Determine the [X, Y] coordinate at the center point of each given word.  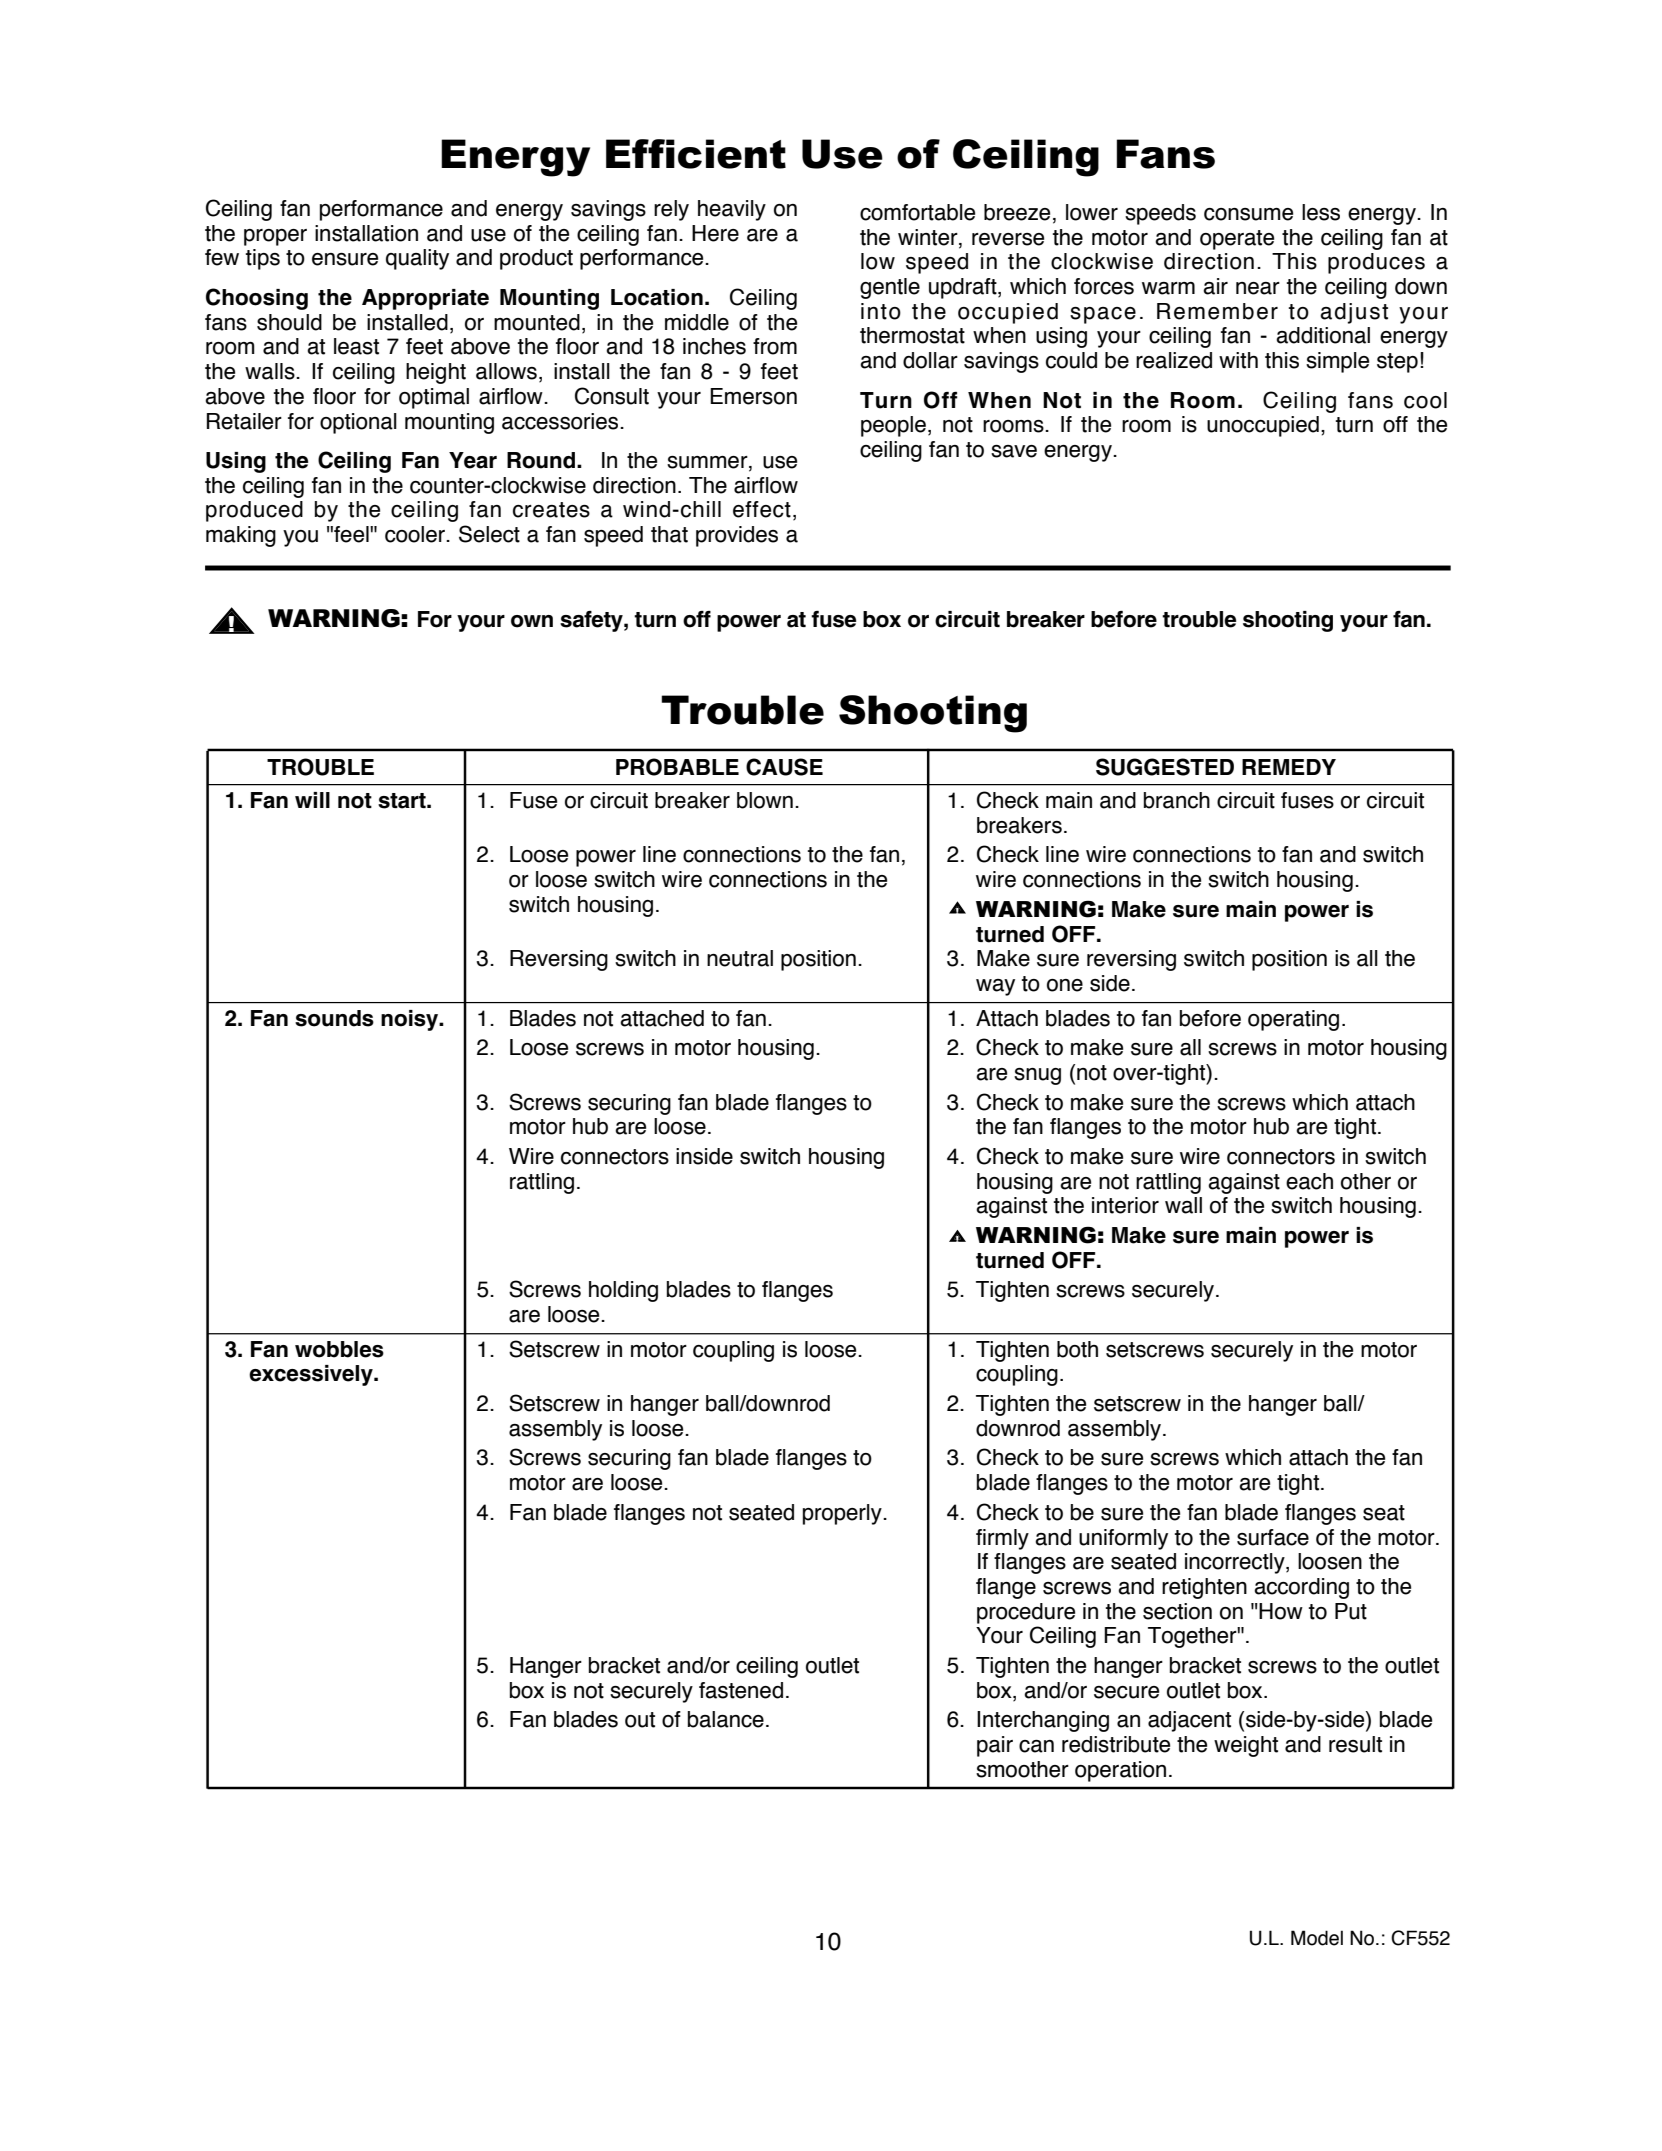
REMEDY [1289, 767]
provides [737, 536]
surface [1273, 1537]
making [241, 536]
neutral [740, 958]
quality [417, 259]
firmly [1002, 1539]
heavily [732, 210]
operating [1293, 1020]
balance [726, 1719]
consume [1248, 214]
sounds [334, 1018]
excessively [312, 1375]
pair [995, 1746]
